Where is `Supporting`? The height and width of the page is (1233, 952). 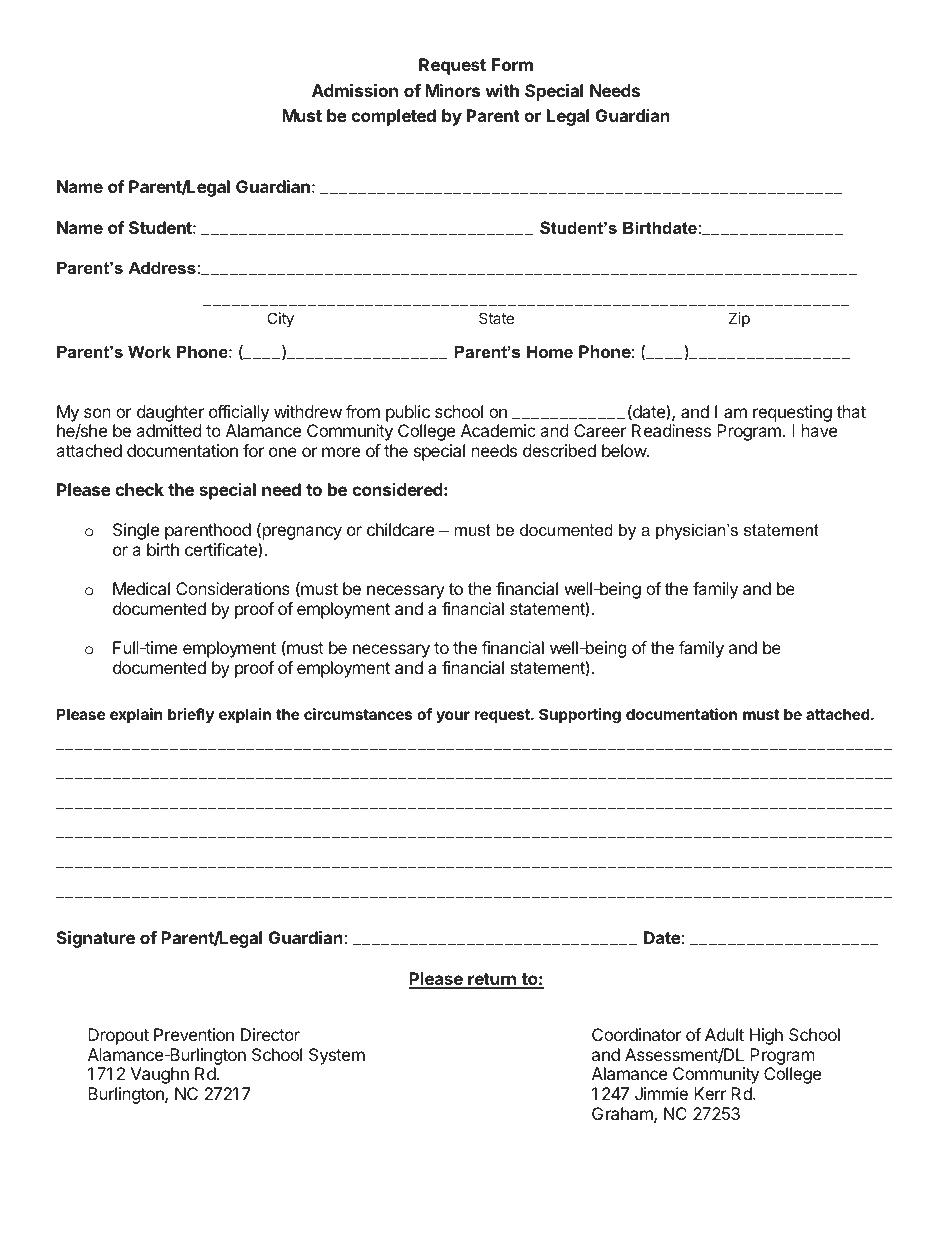 Supporting is located at coordinates (580, 716).
